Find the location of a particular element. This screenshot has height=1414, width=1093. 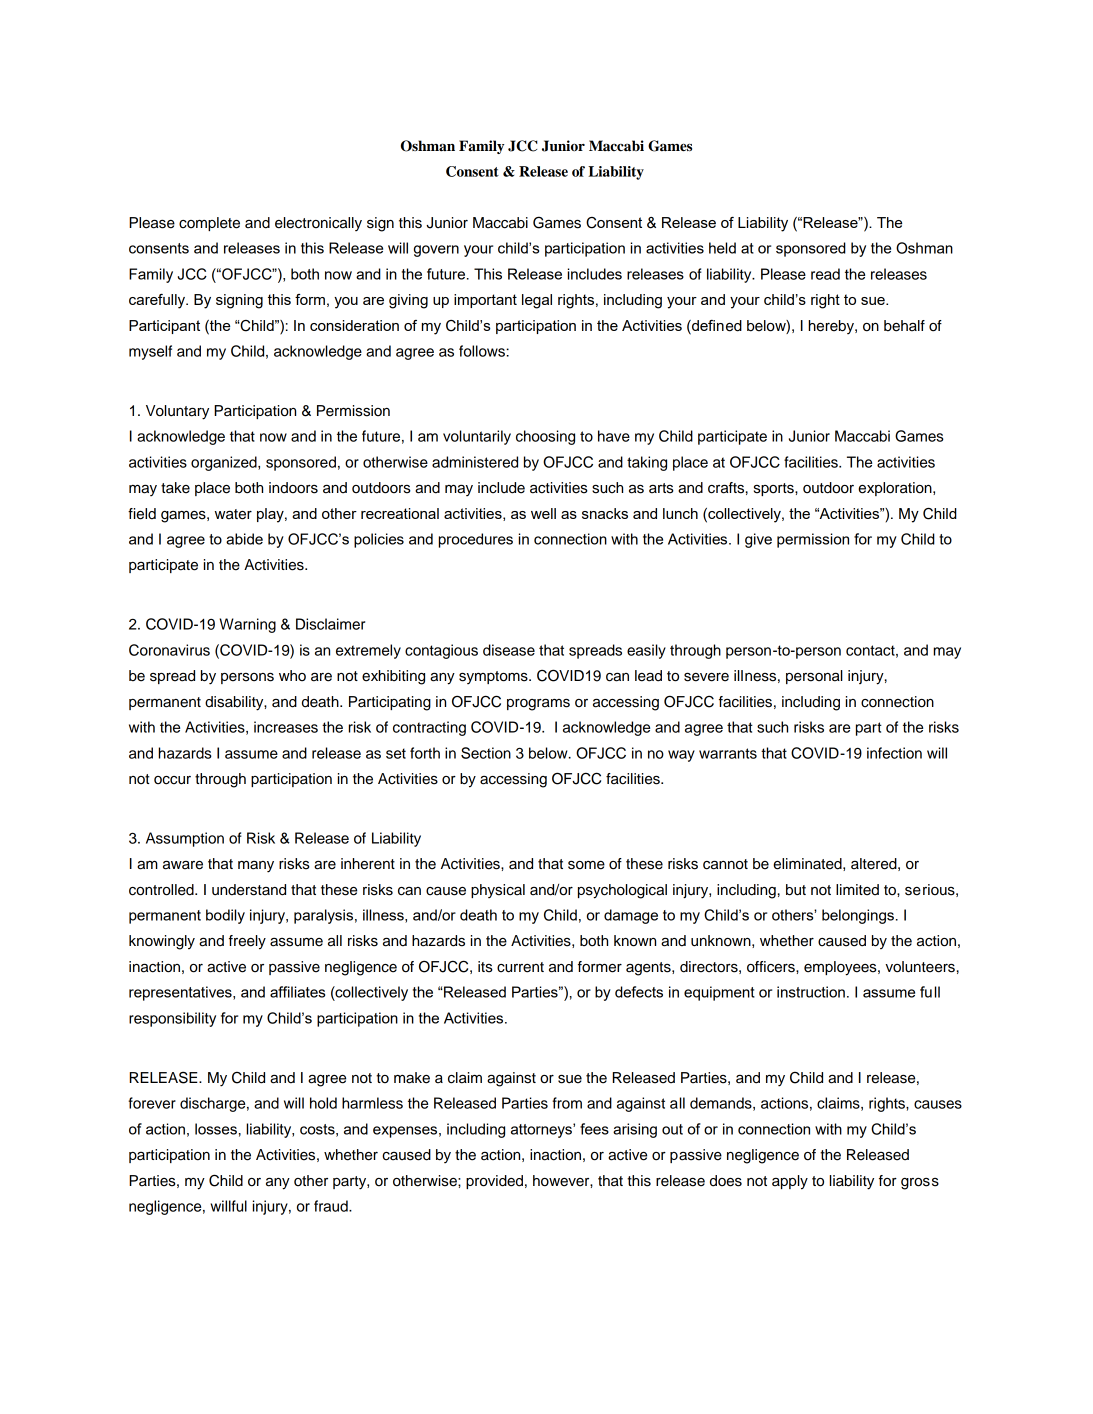

give is located at coordinates (758, 540).
